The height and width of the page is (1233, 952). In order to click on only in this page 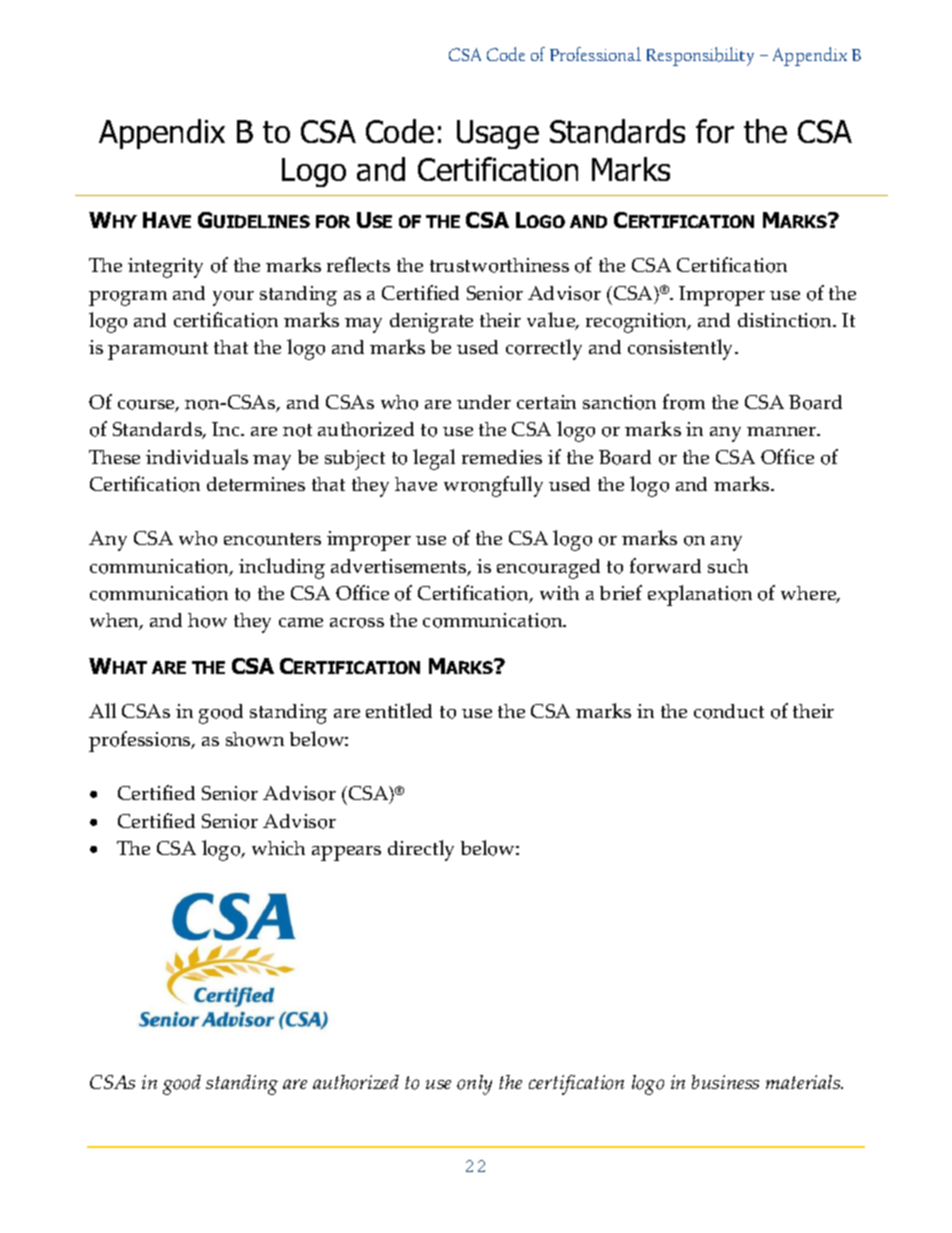, I will do `click(474, 1085)`.
